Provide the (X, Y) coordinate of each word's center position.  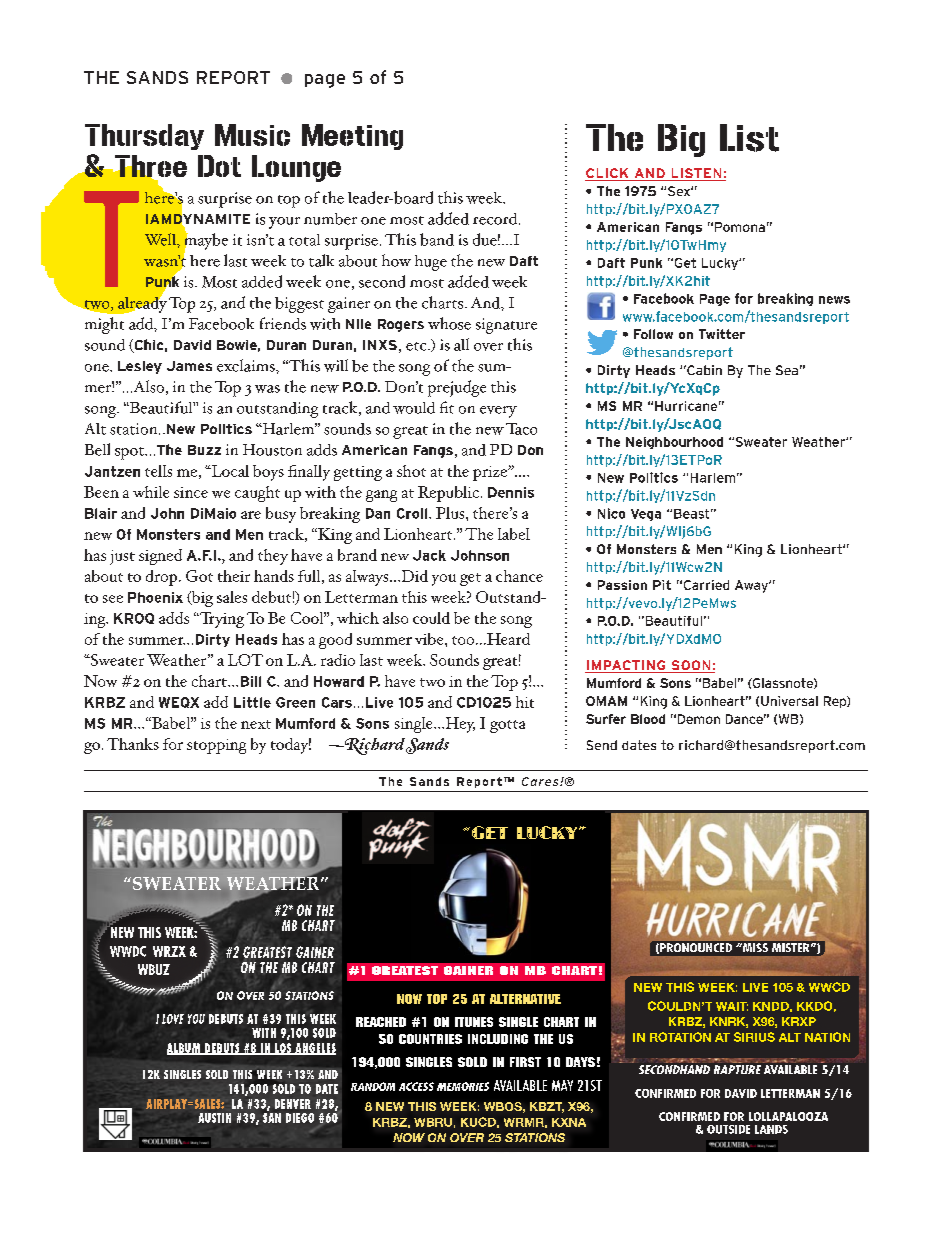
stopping (216, 746)
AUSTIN (214, 1118)
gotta (507, 726)
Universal (789, 701)
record (496, 219)
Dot (219, 166)
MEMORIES (463, 1086)
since (191, 492)
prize (491, 473)
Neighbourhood (674, 443)
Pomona (740, 227)
